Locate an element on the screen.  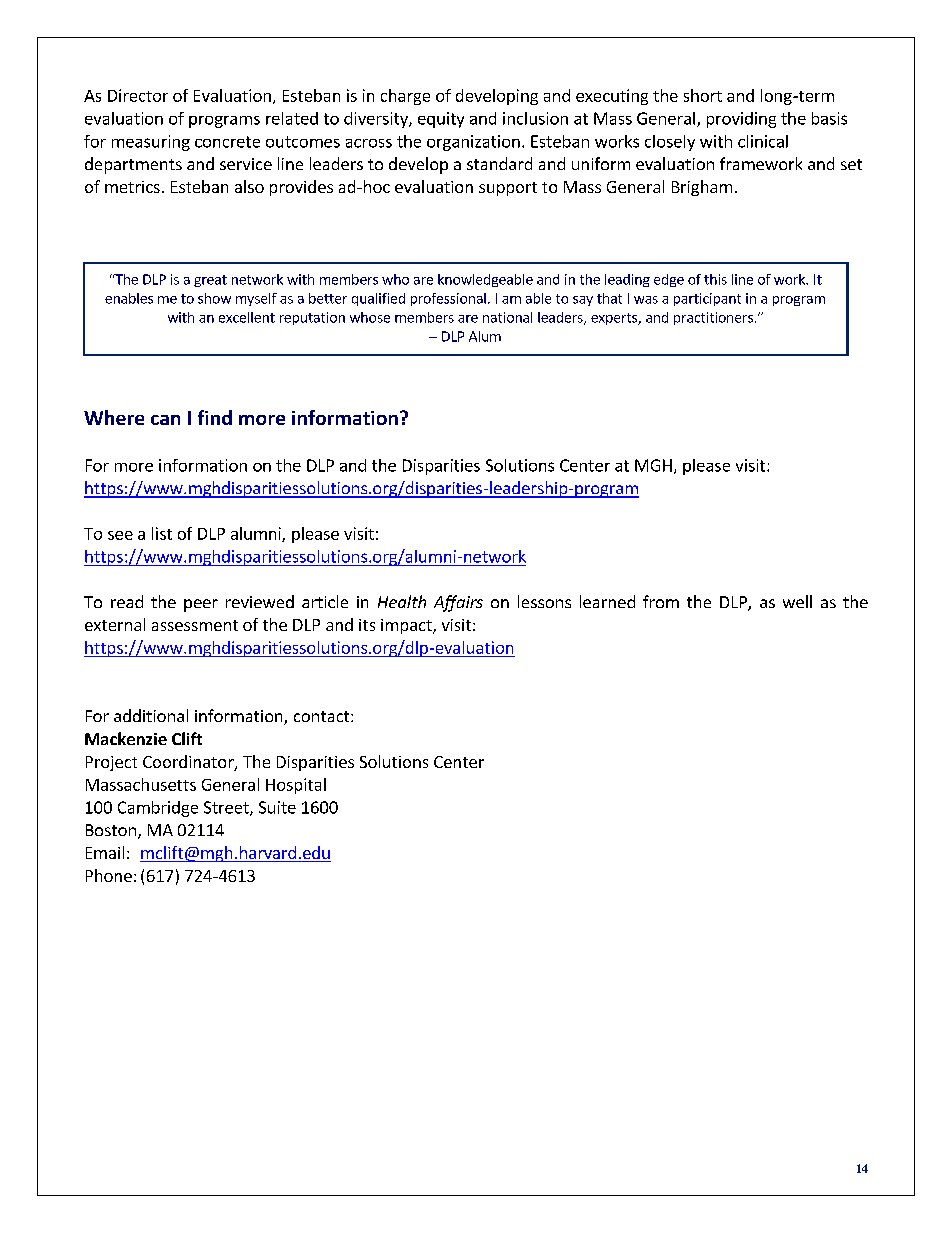
providing is located at coordinates (741, 120).
